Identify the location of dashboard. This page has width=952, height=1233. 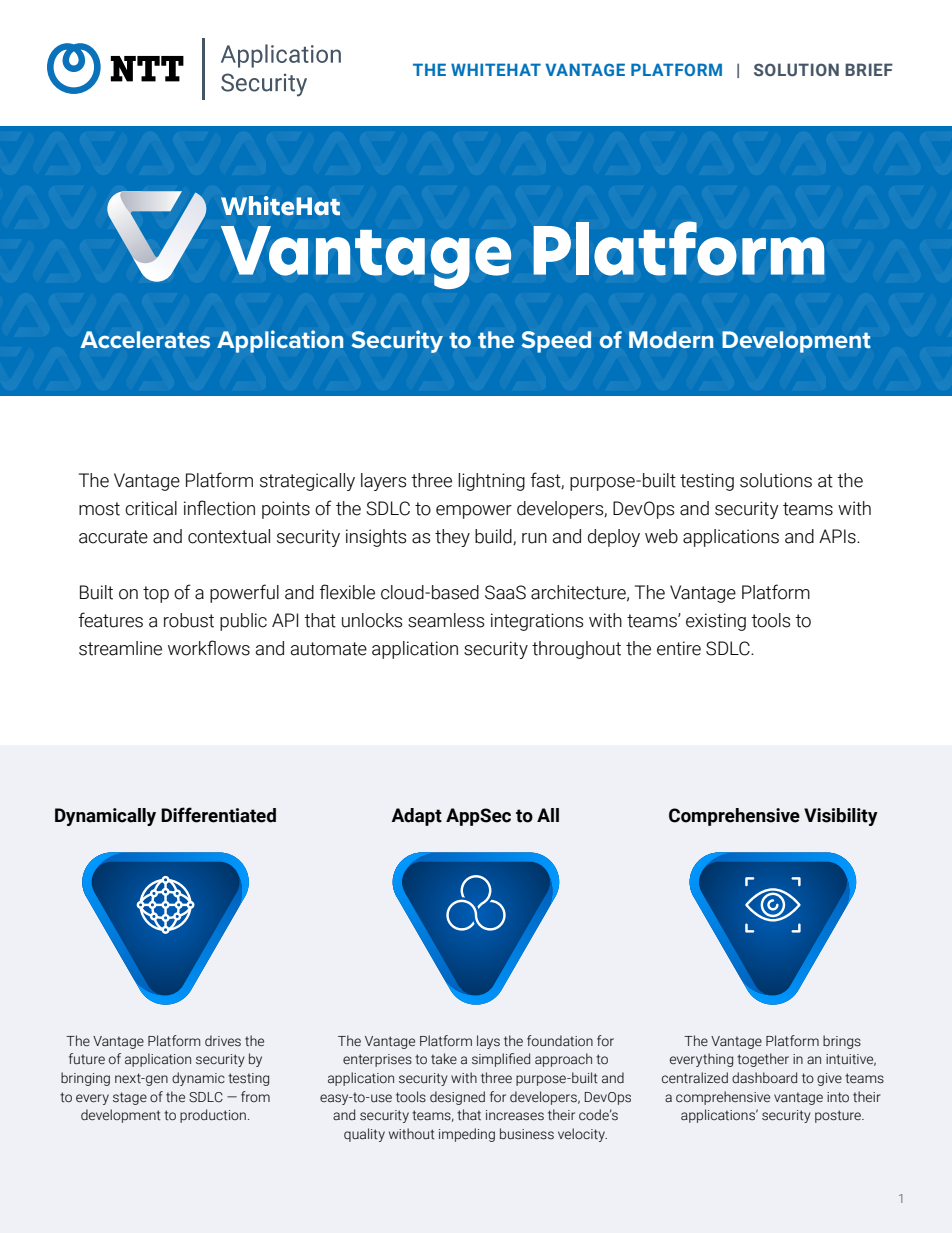
(764, 1078).
